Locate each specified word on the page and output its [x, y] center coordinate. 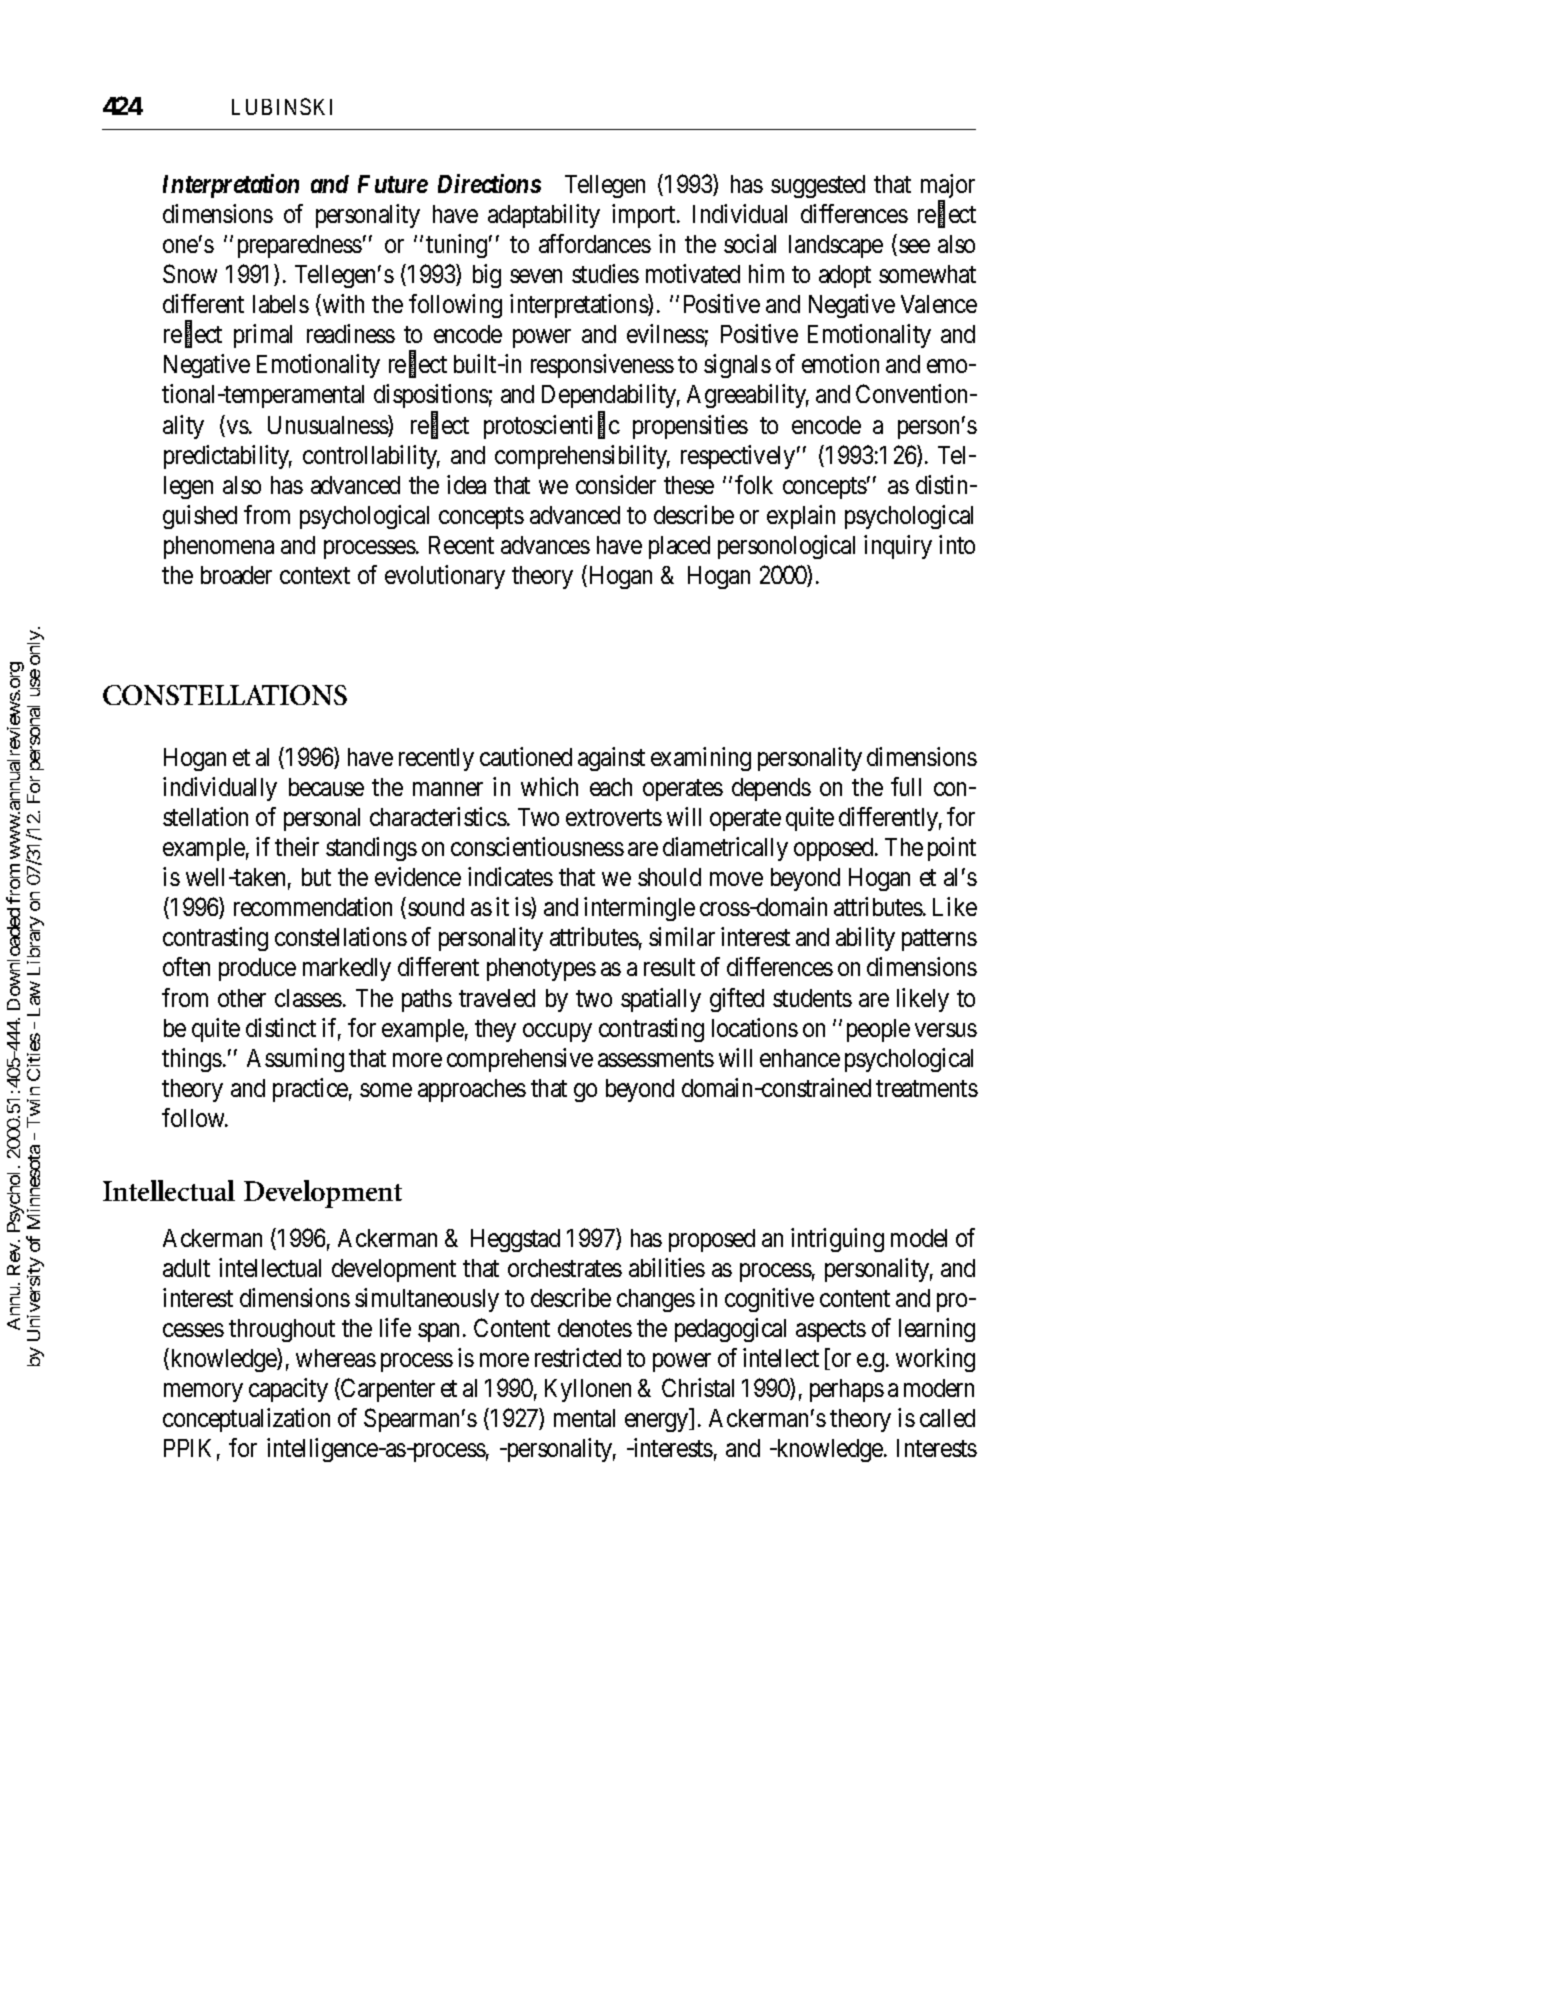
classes [308, 998]
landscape [836, 246]
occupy [557, 1032]
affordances [595, 243]
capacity [288, 1390]
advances [545, 545]
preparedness [300, 246]
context [315, 576]
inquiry [898, 547]
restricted [578, 1357]
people [878, 1030]
